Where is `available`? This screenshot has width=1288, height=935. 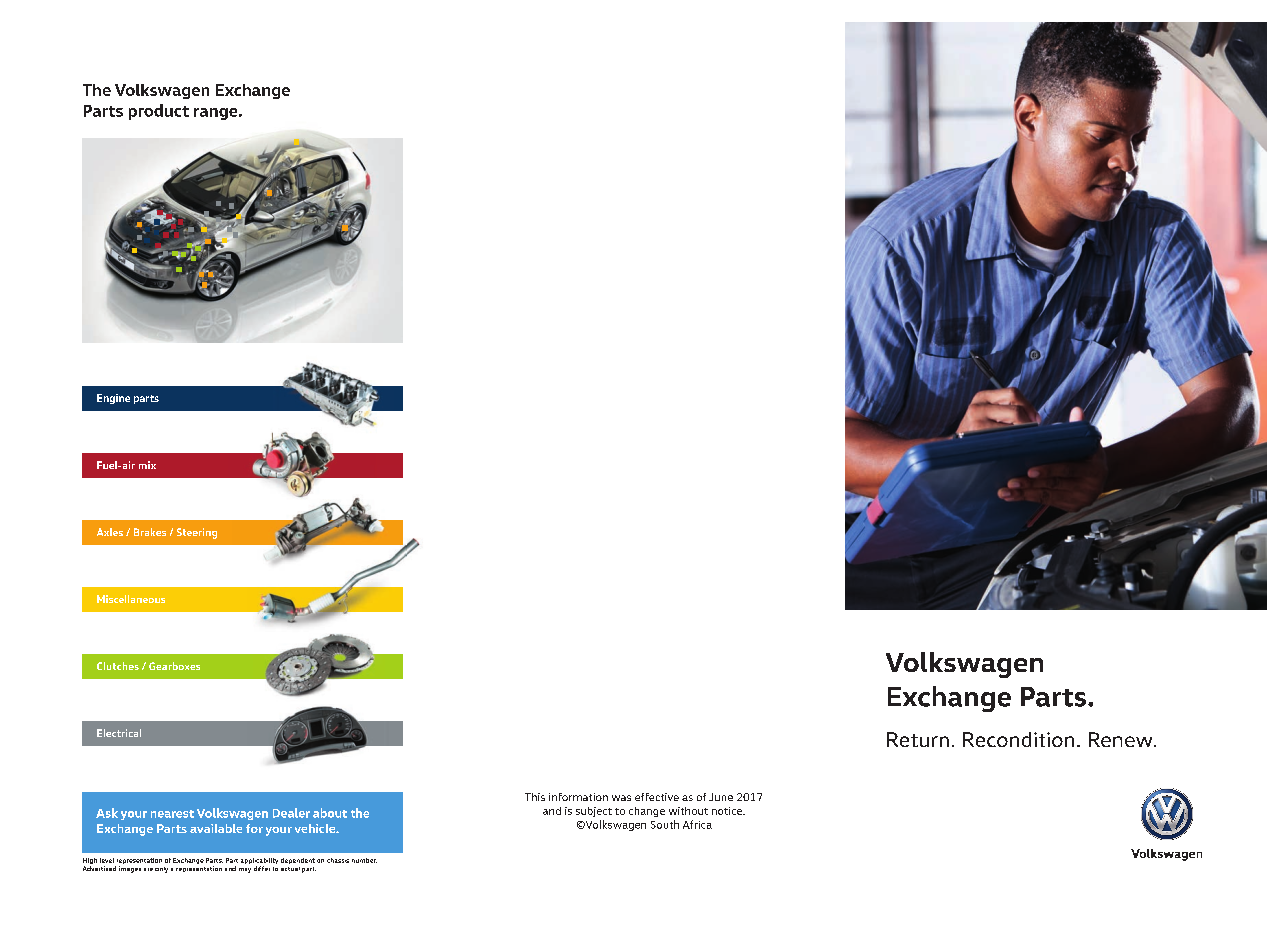 available is located at coordinates (216, 828).
